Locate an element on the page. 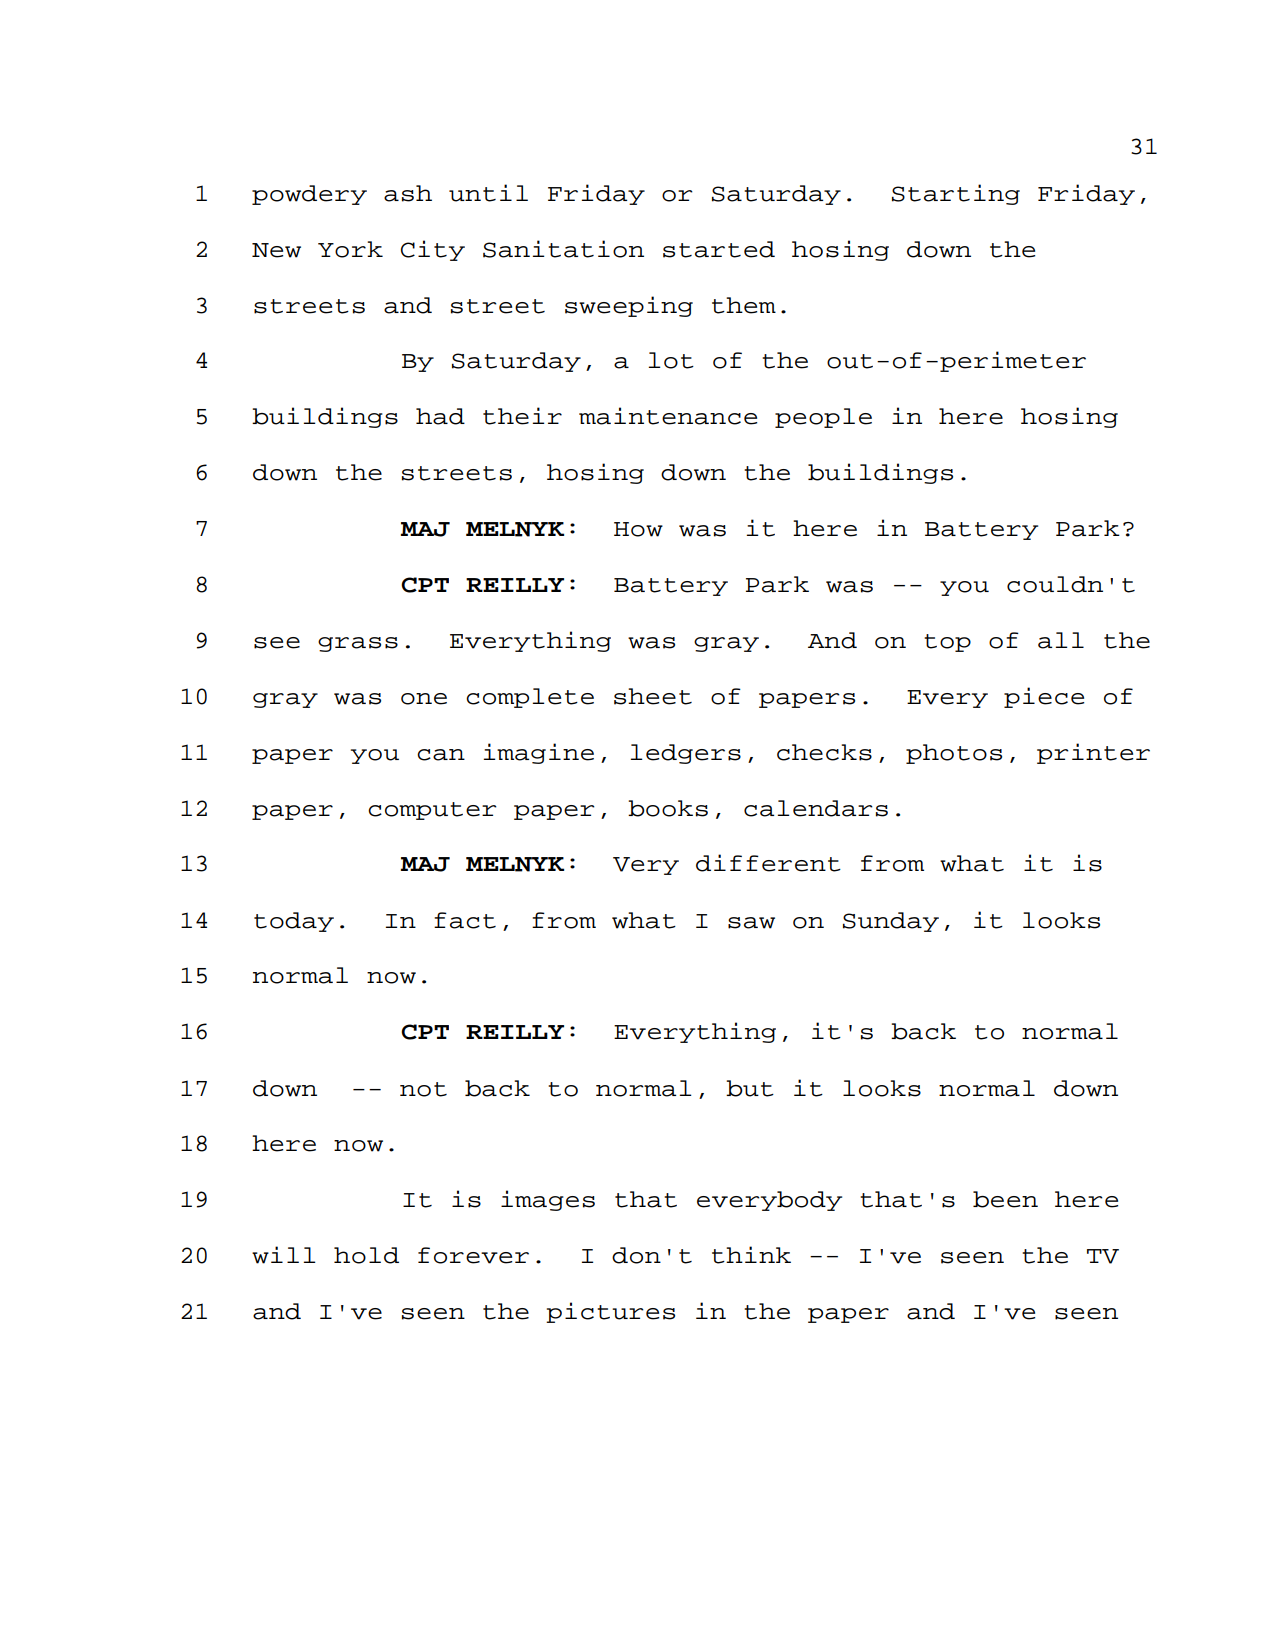 The image size is (1263, 1635). York is located at coordinates (350, 249).
